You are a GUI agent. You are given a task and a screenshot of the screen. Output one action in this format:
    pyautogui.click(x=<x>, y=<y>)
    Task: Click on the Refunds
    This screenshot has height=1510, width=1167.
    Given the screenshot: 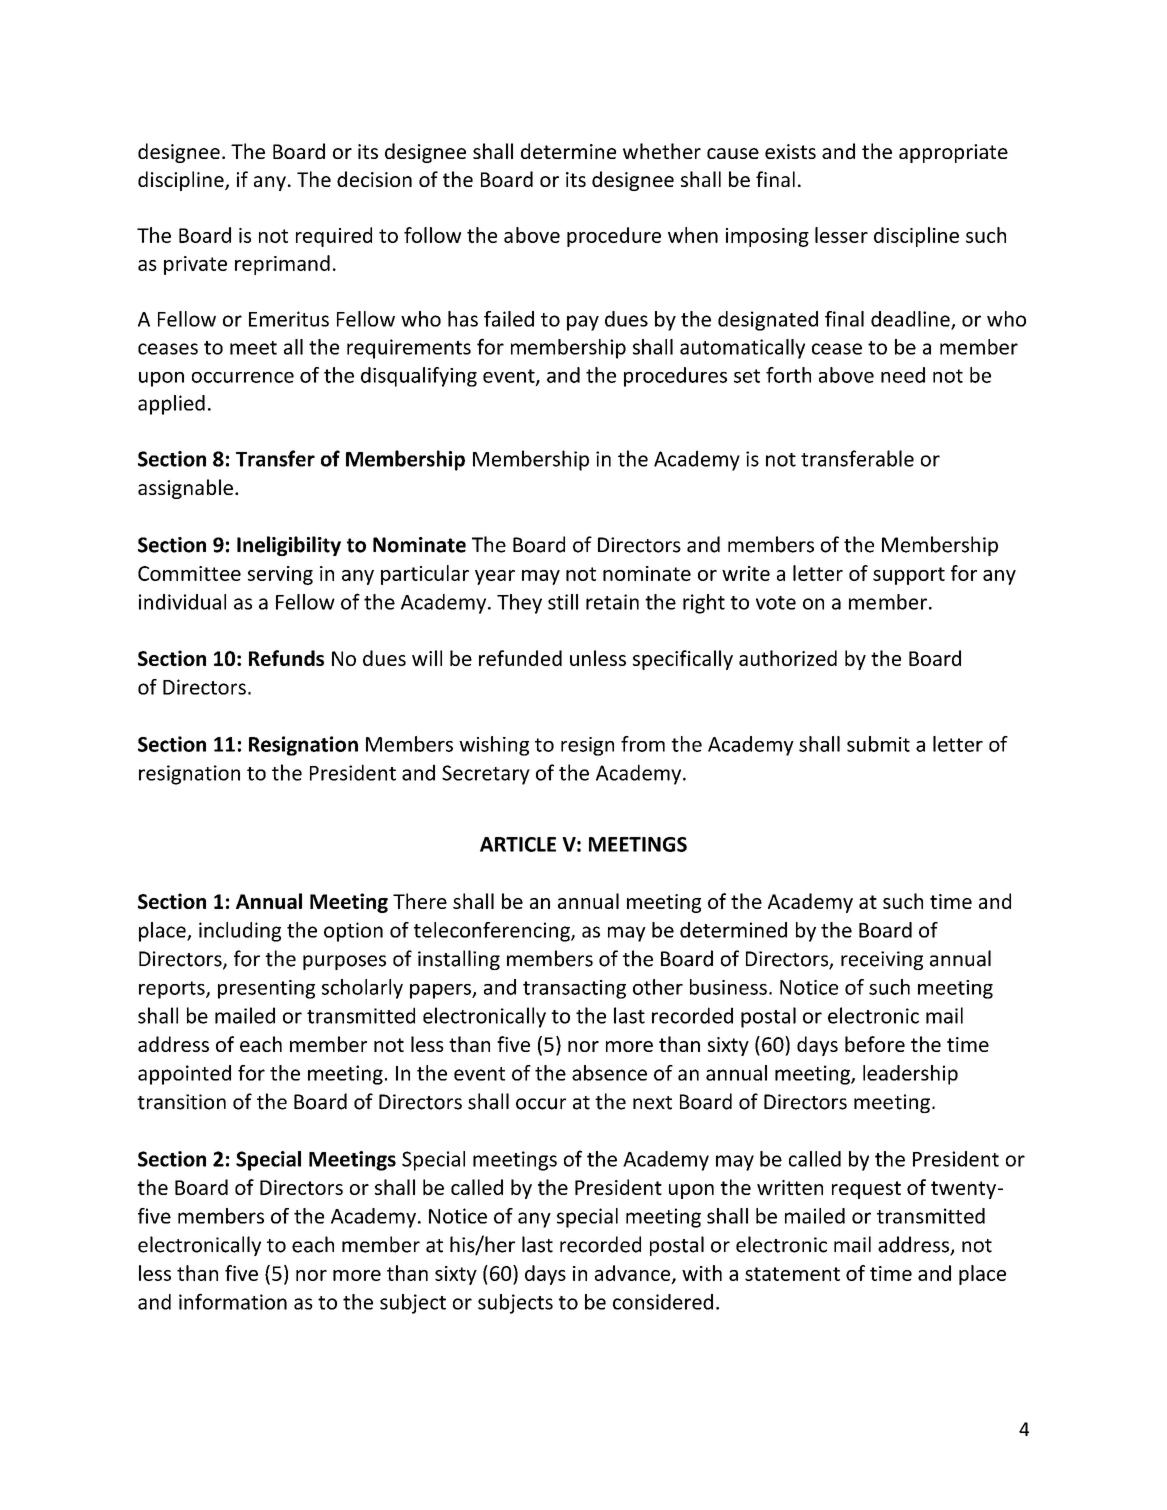 What is the action you would take?
    pyautogui.click(x=286, y=658)
